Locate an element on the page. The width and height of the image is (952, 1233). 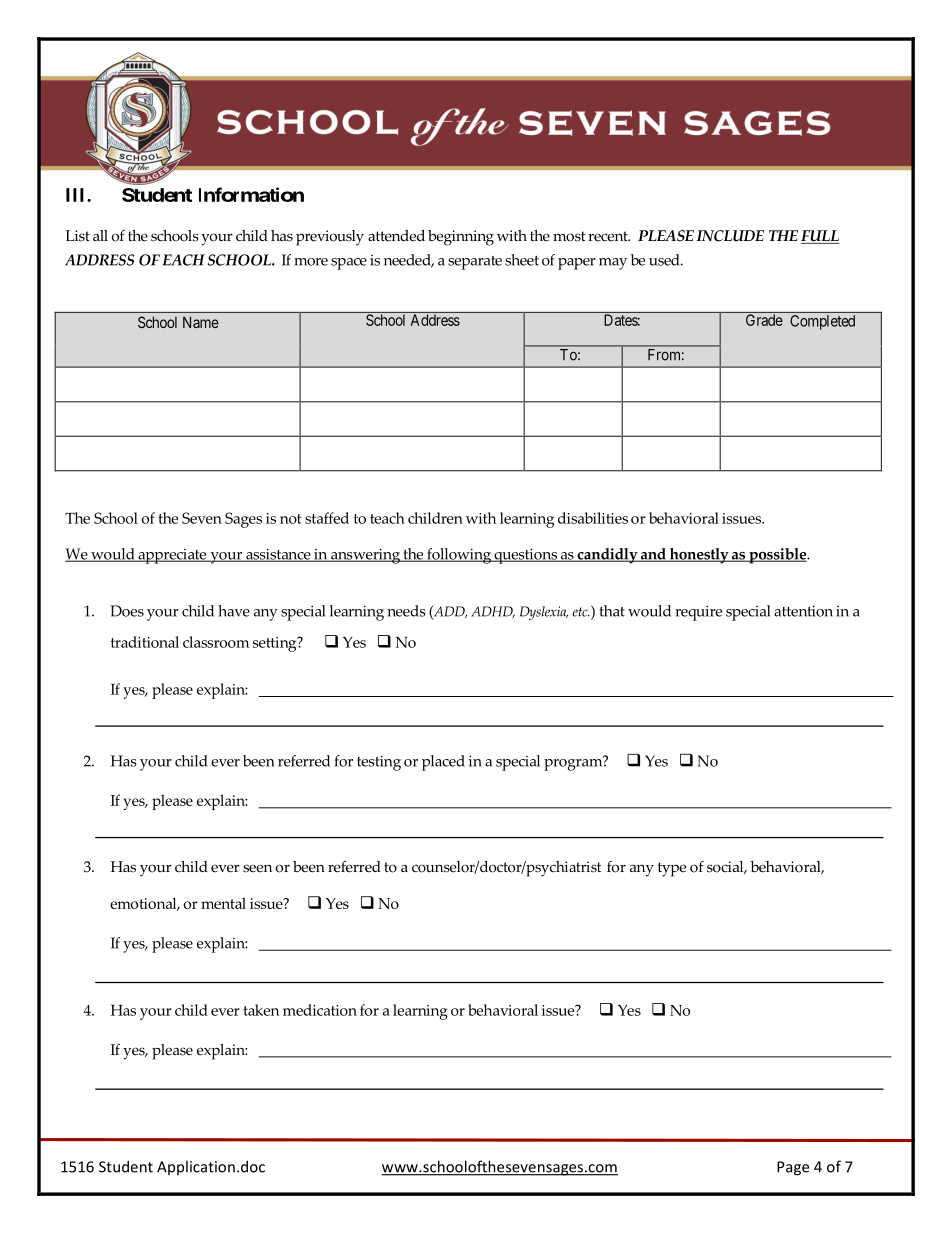
medication is located at coordinates (320, 1010).
